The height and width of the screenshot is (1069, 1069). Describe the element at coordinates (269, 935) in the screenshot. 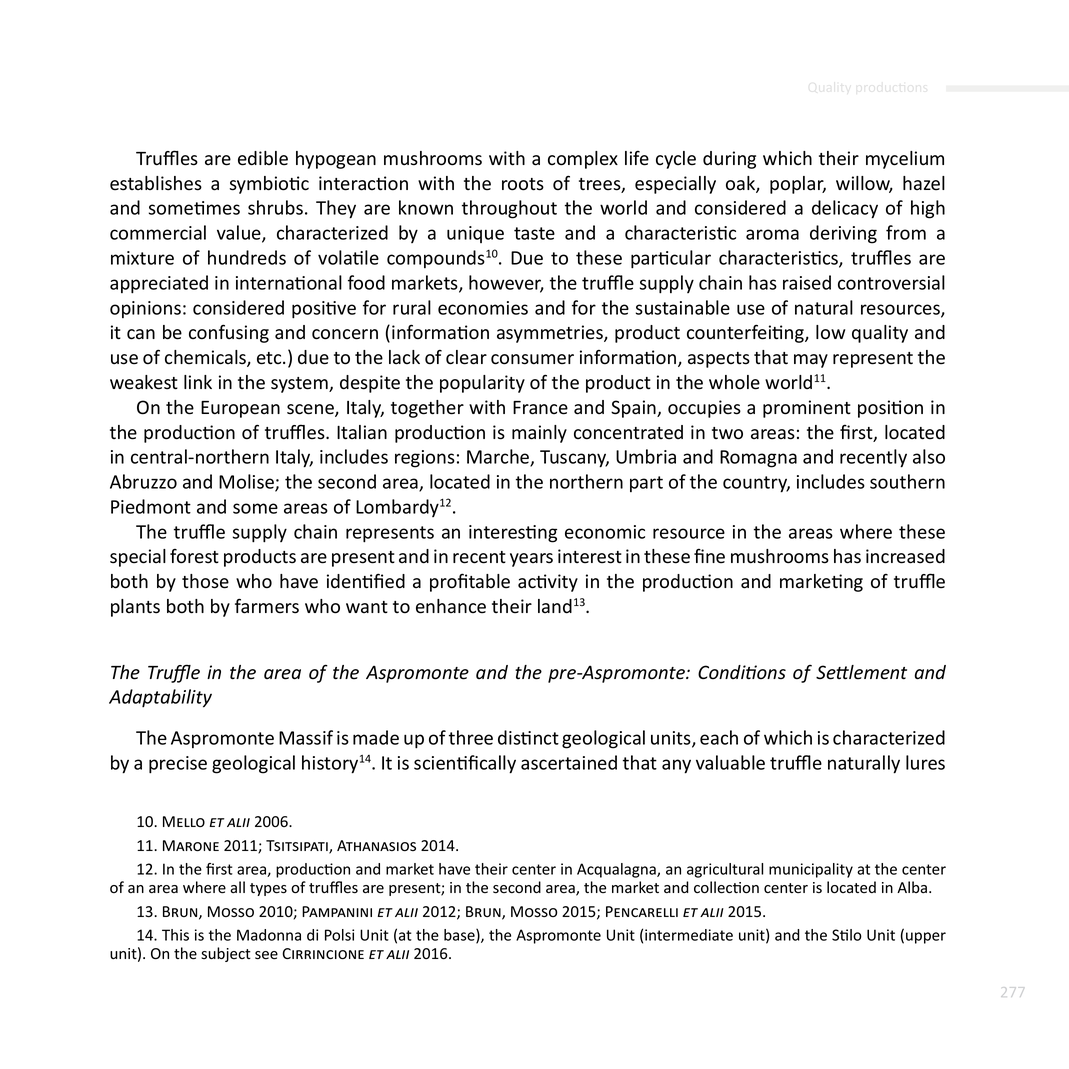

I see `Madonna` at that location.
